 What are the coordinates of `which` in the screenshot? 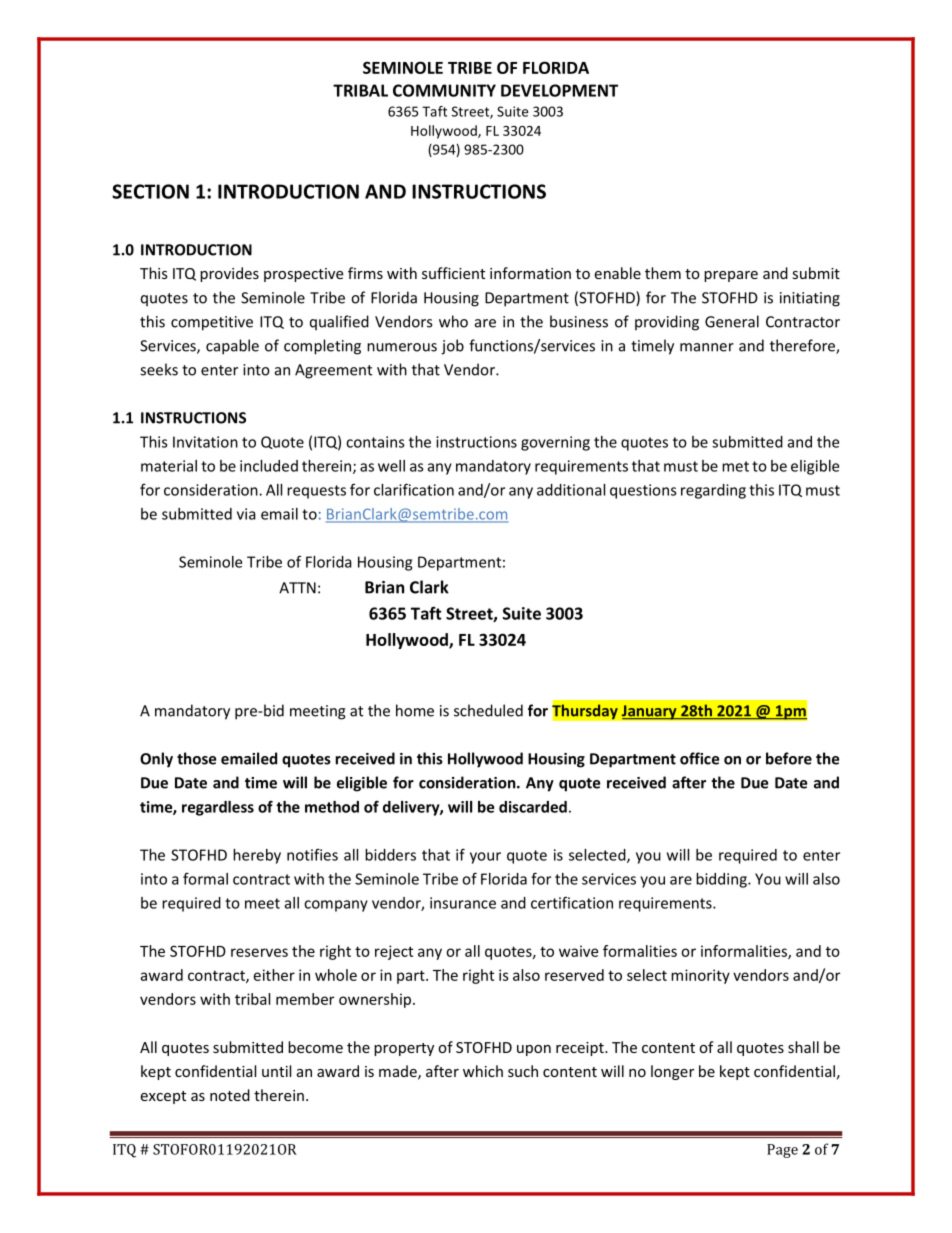 It's located at (483, 1071).
